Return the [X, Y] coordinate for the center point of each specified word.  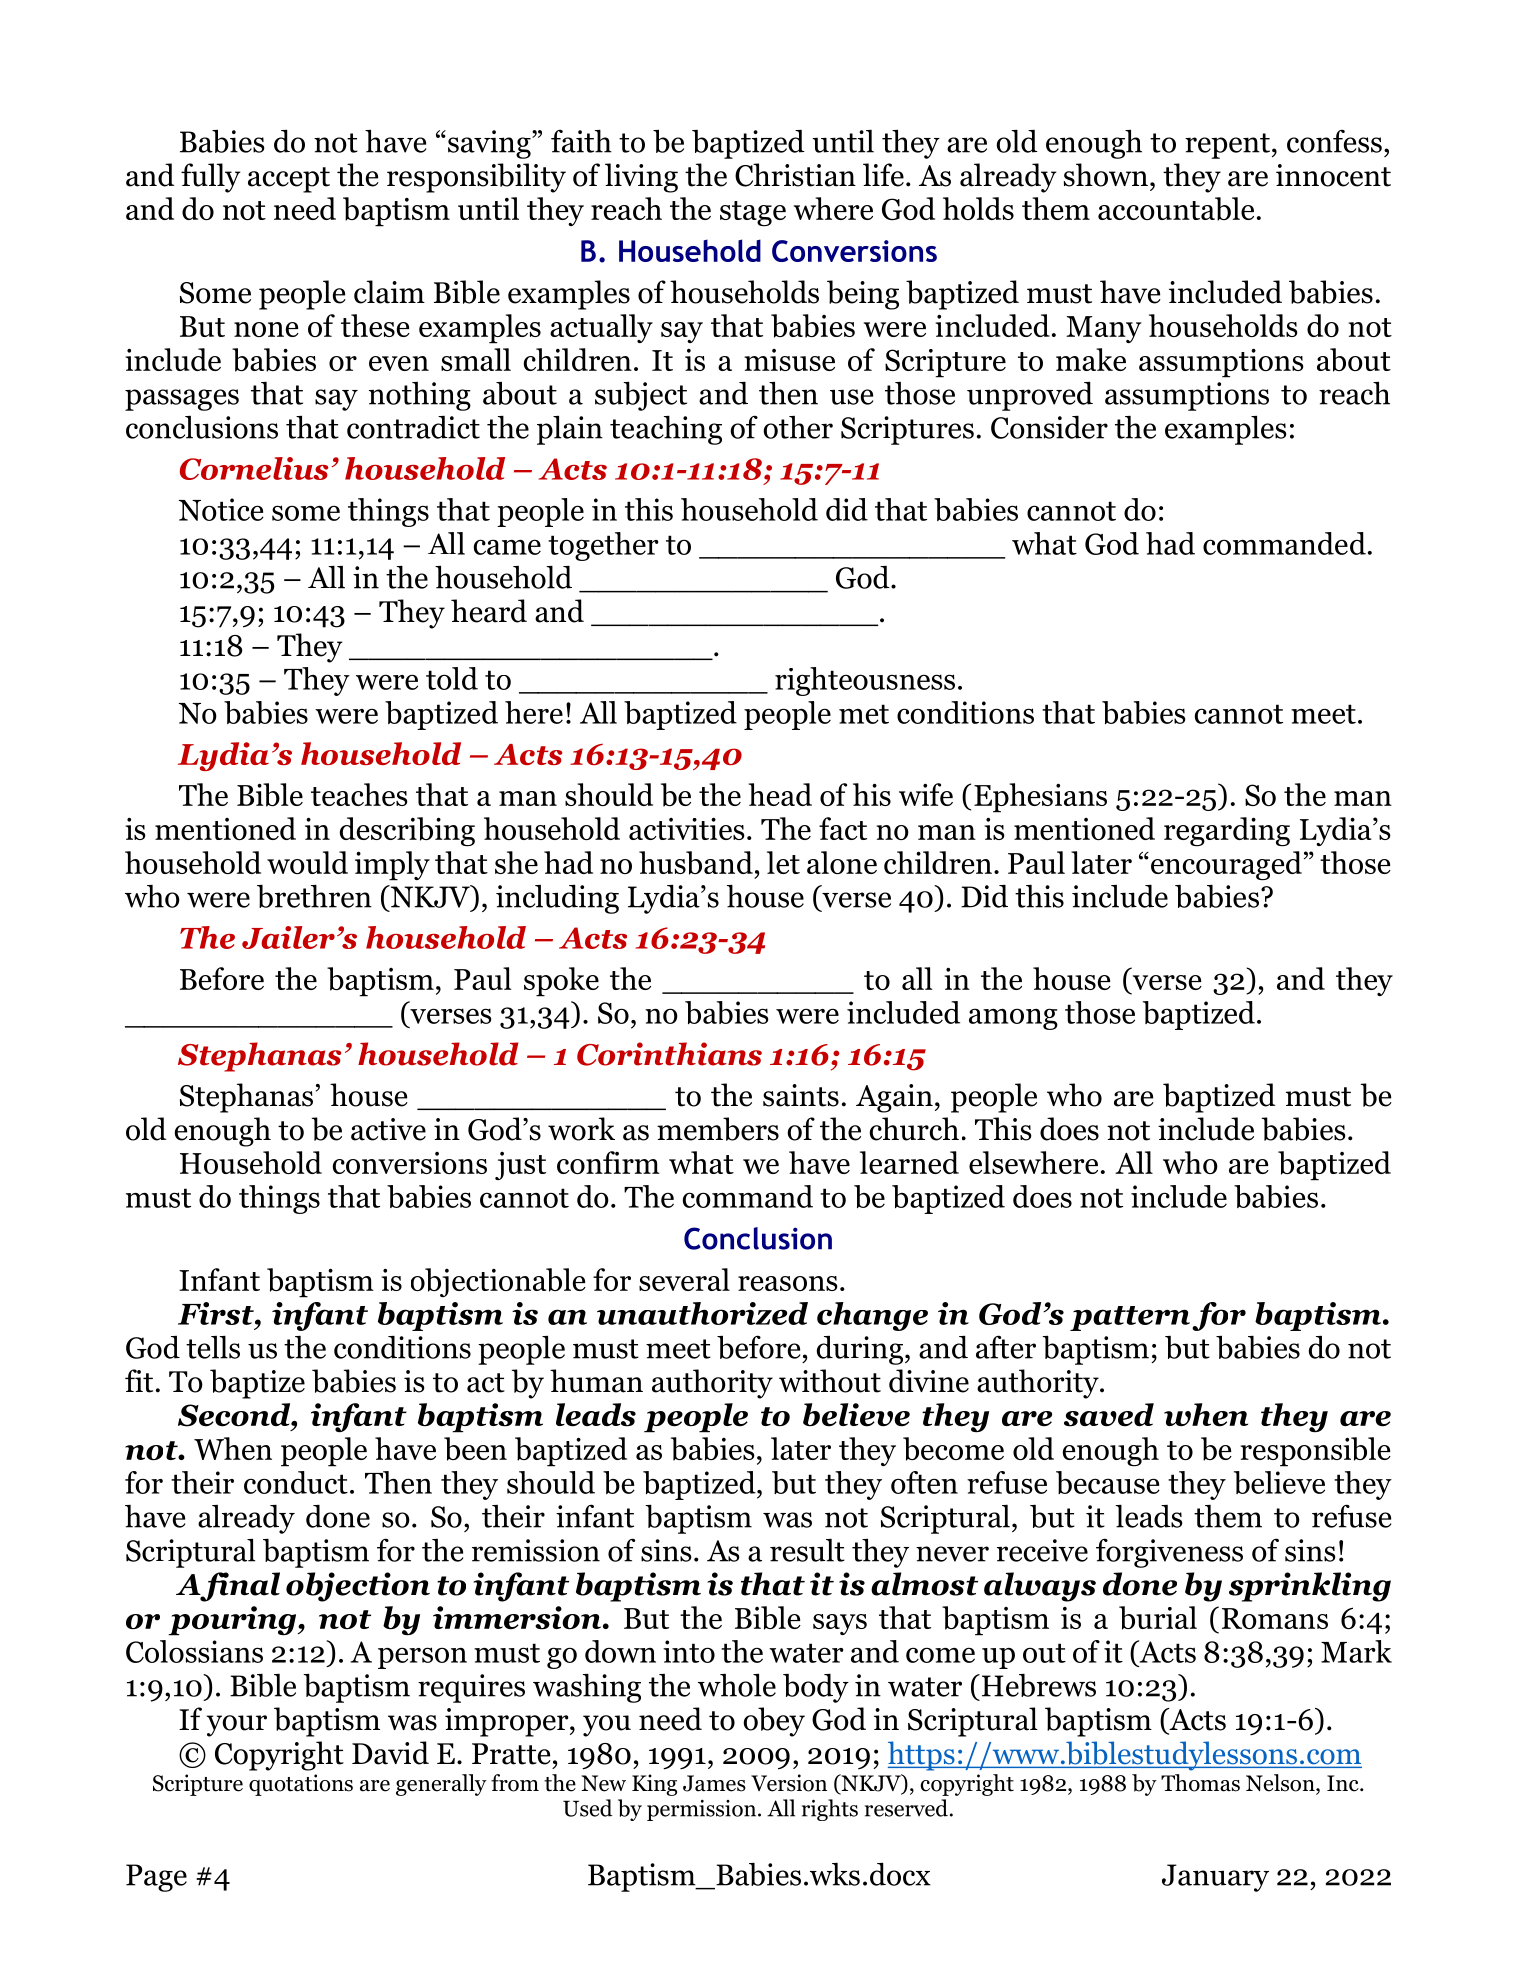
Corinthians [669, 1054]
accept [289, 180]
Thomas [1200, 1783]
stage [753, 213]
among [1013, 1019]
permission [703, 1810]
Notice [221, 509]
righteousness [865, 681]
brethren [314, 896]
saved [1109, 1415]
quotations [301, 1785]
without [830, 1381]
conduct [296, 1482]
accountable [1176, 209]
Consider [1049, 427]
